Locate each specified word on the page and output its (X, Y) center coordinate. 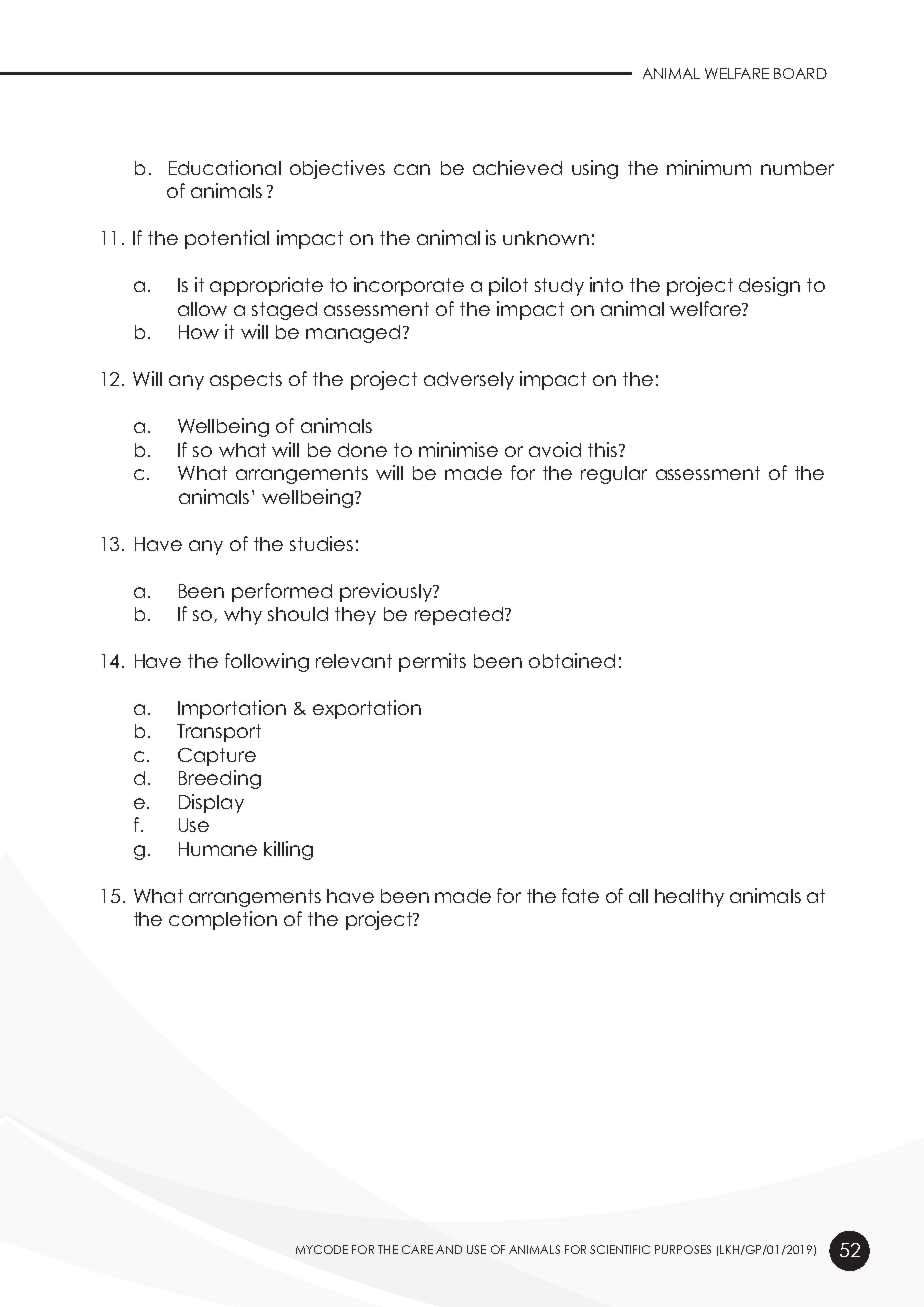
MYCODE (322, 1249)
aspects (246, 381)
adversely (469, 381)
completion (223, 920)
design (769, 286)
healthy (689, 898)
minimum (709, 167)
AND (449, 1249)
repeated (459, 616)
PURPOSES (683, 1249)
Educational (225, 167)
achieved (517, 167)
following (267, 662)
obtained (572, 660)
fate (580, 895)
